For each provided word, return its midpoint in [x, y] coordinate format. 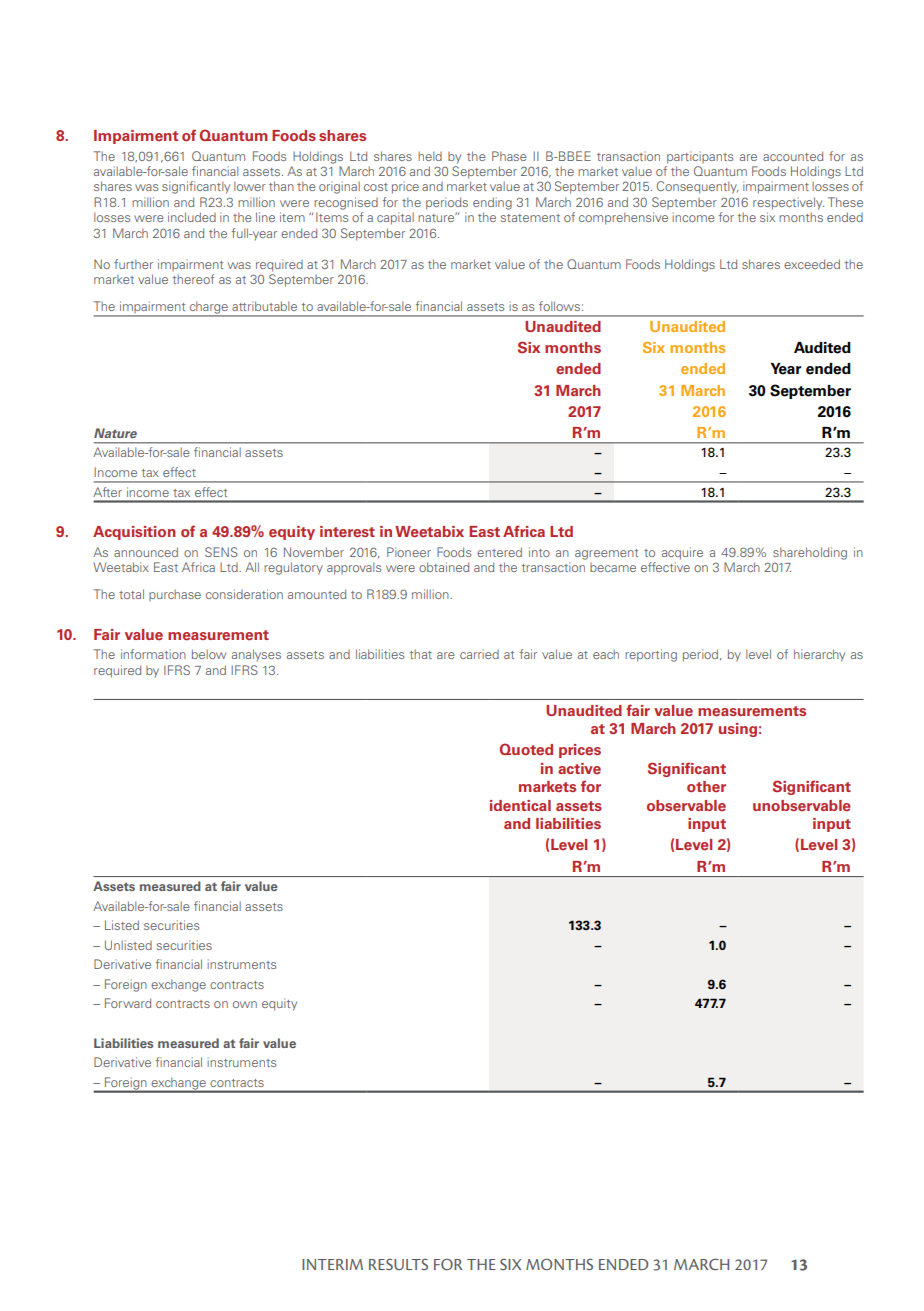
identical [520, 806]
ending [492, 203]
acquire [682, 553]
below [209, 654]
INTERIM [332, 1264]
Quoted [526, 749]
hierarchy [819, 655]
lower [250, 186]
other [706, 787]
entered [499, 552]
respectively [788, 203]
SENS [221, 552]
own [245, 1004]
